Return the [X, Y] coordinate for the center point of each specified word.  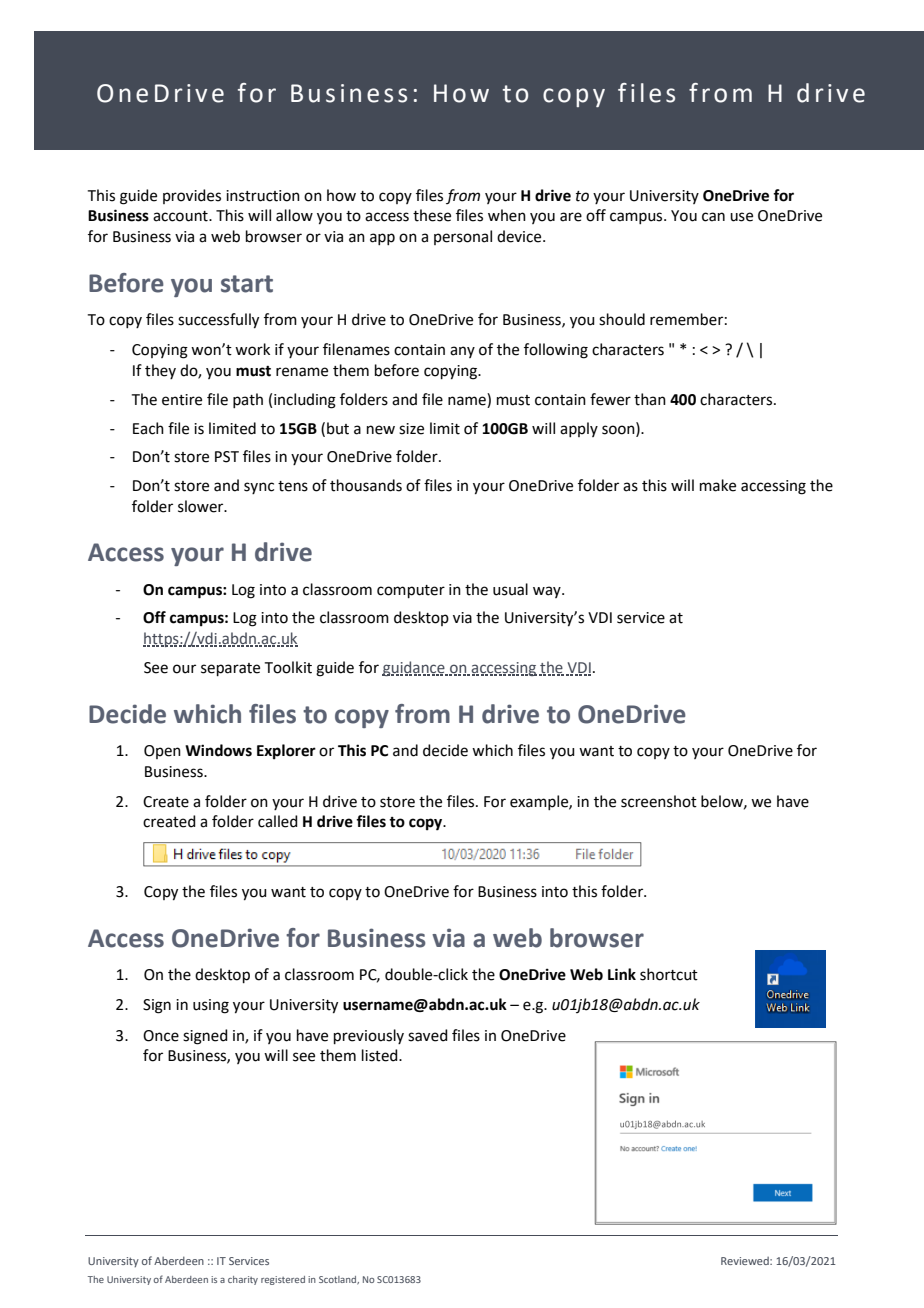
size [411, 429]
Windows [218, 750]
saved [428, 1035]
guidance [414, 668]
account [181, 216]
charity [243, 1280]
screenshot [659, 801]
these [432, 215]
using [211, 1006]
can [713, 217]
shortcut [669, 974]
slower [202, 506]
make [718, 485]
